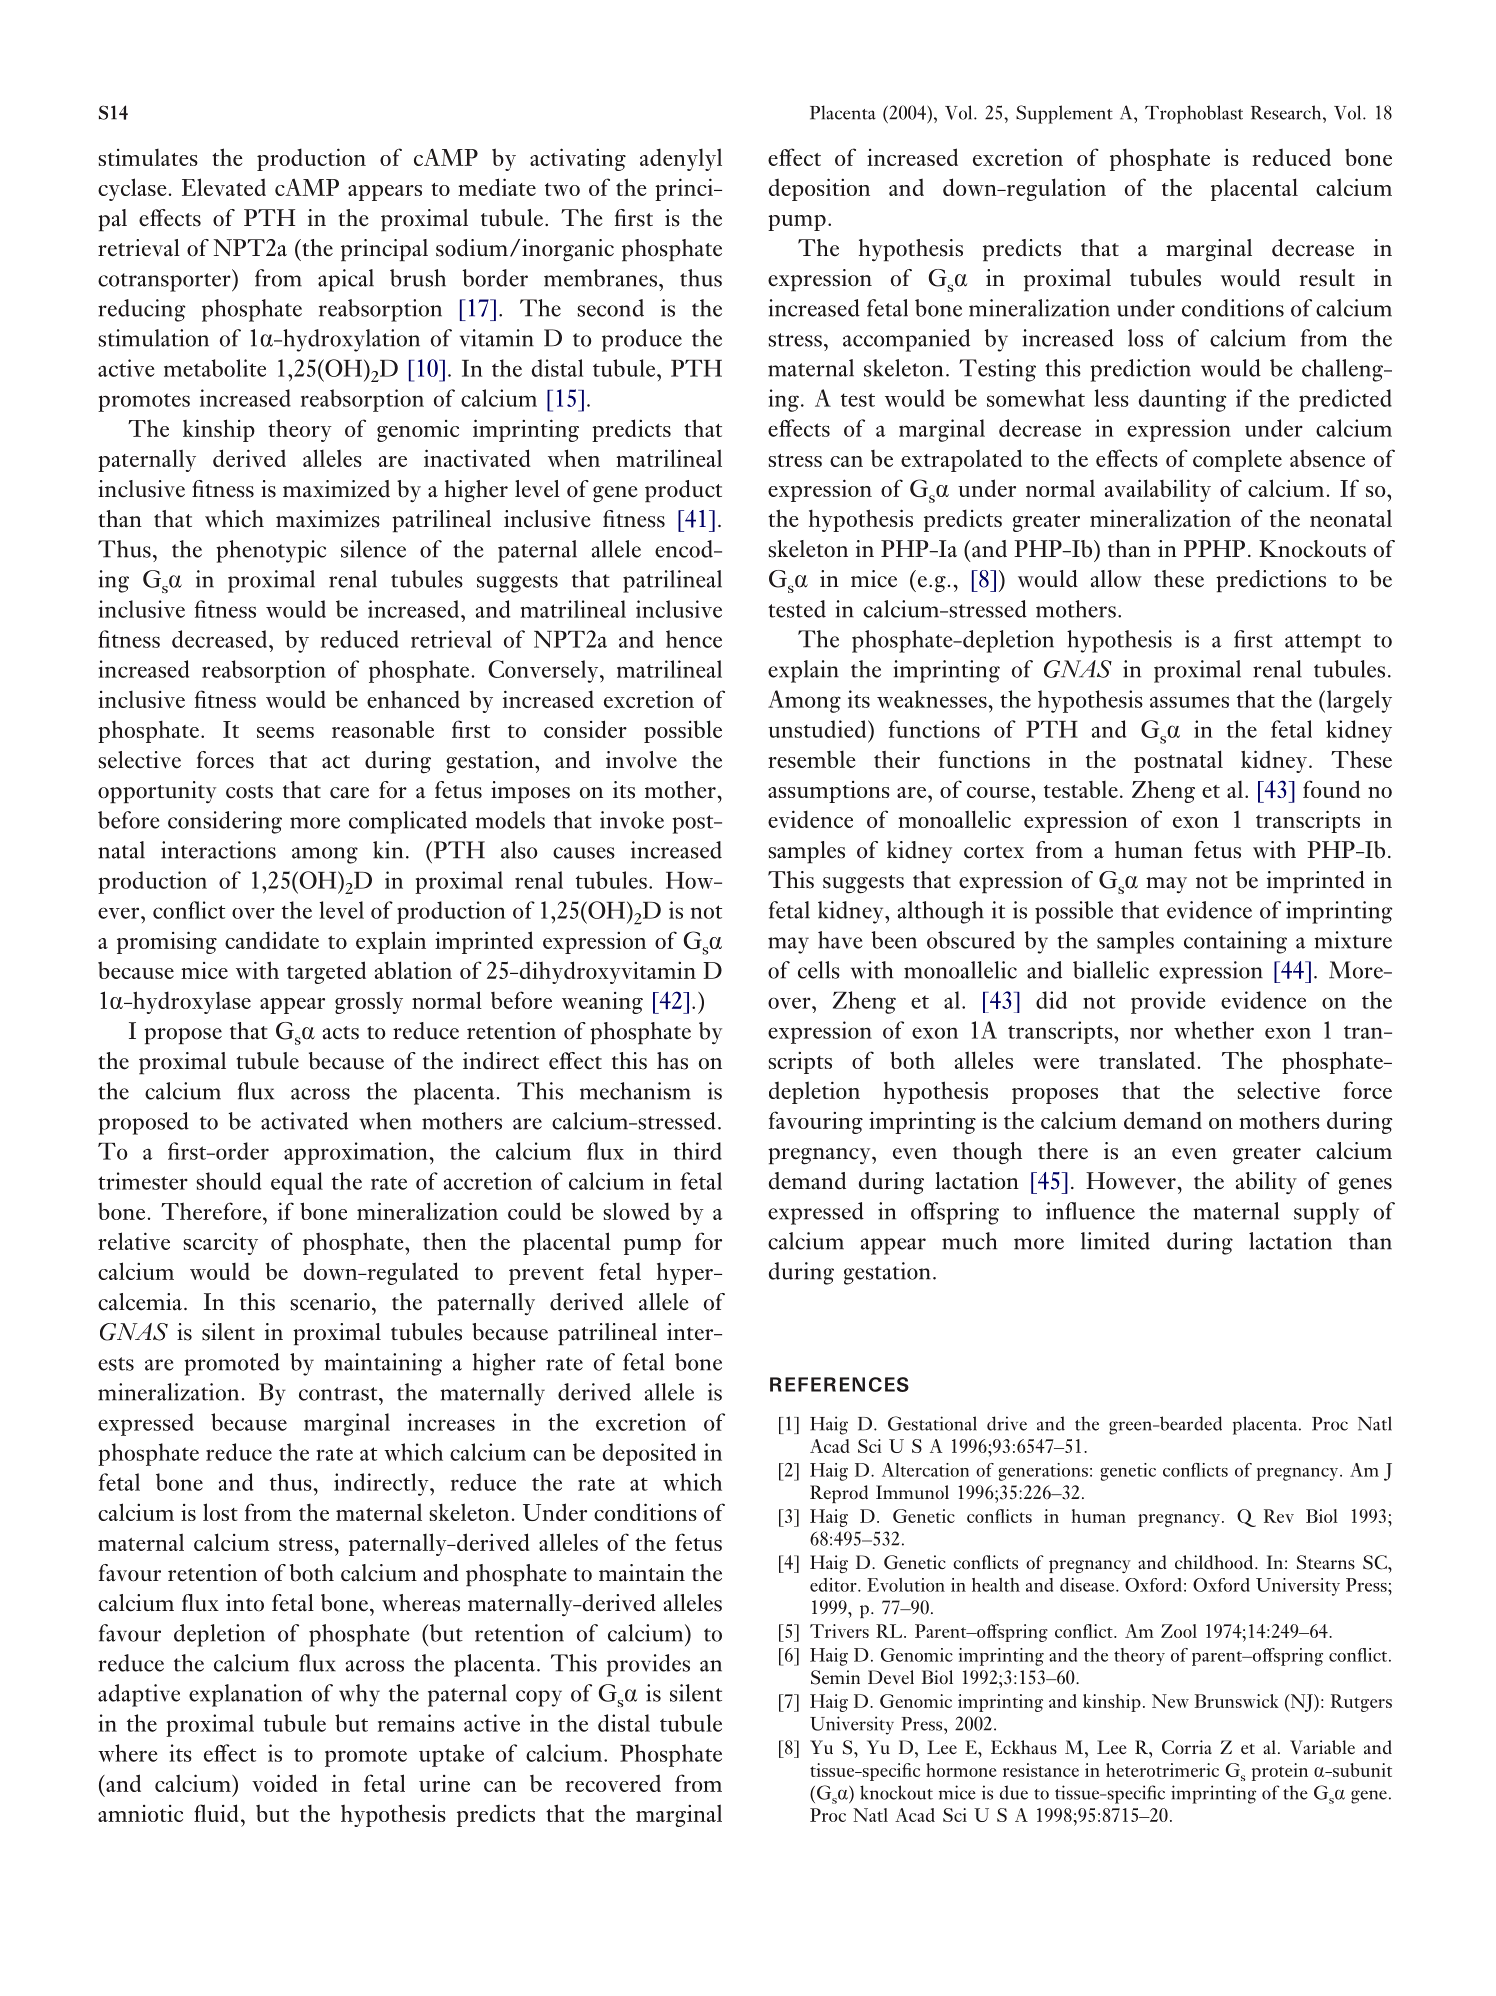 This image has height=1996, width=1496. Describe the element at coordinates (819, 970) in the image. I see `cells` at that location.
